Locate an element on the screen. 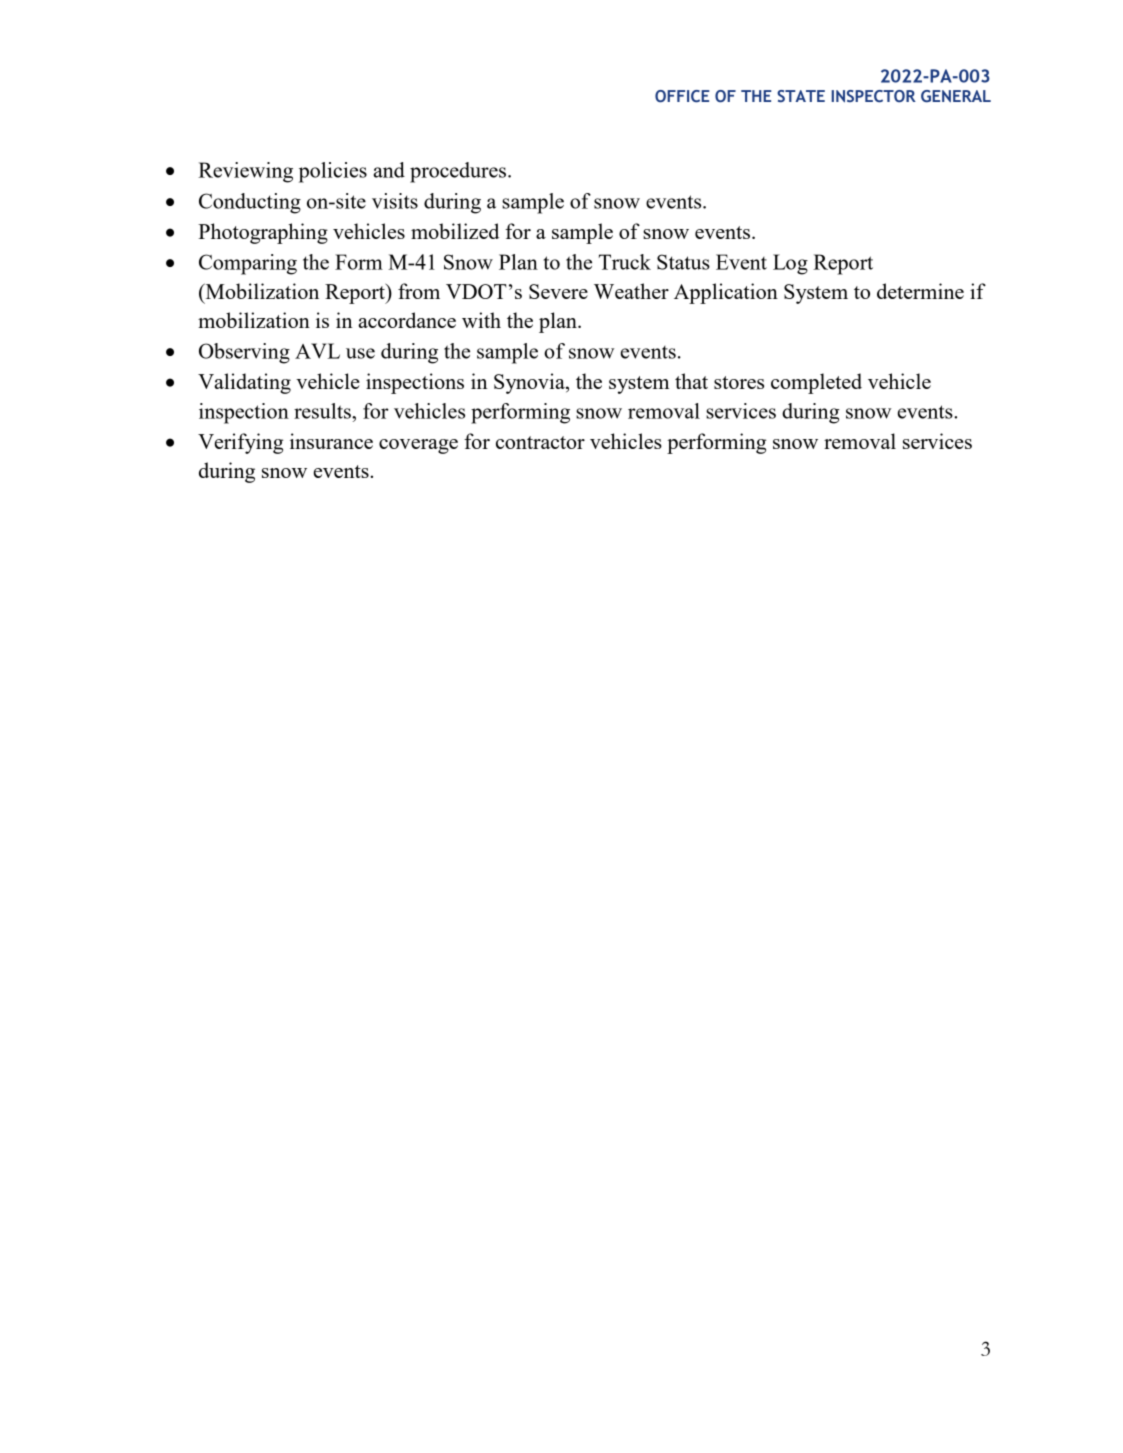 The width and height of the screenshot is (1123, 1453). Log is located at coordinates (790, 264).
